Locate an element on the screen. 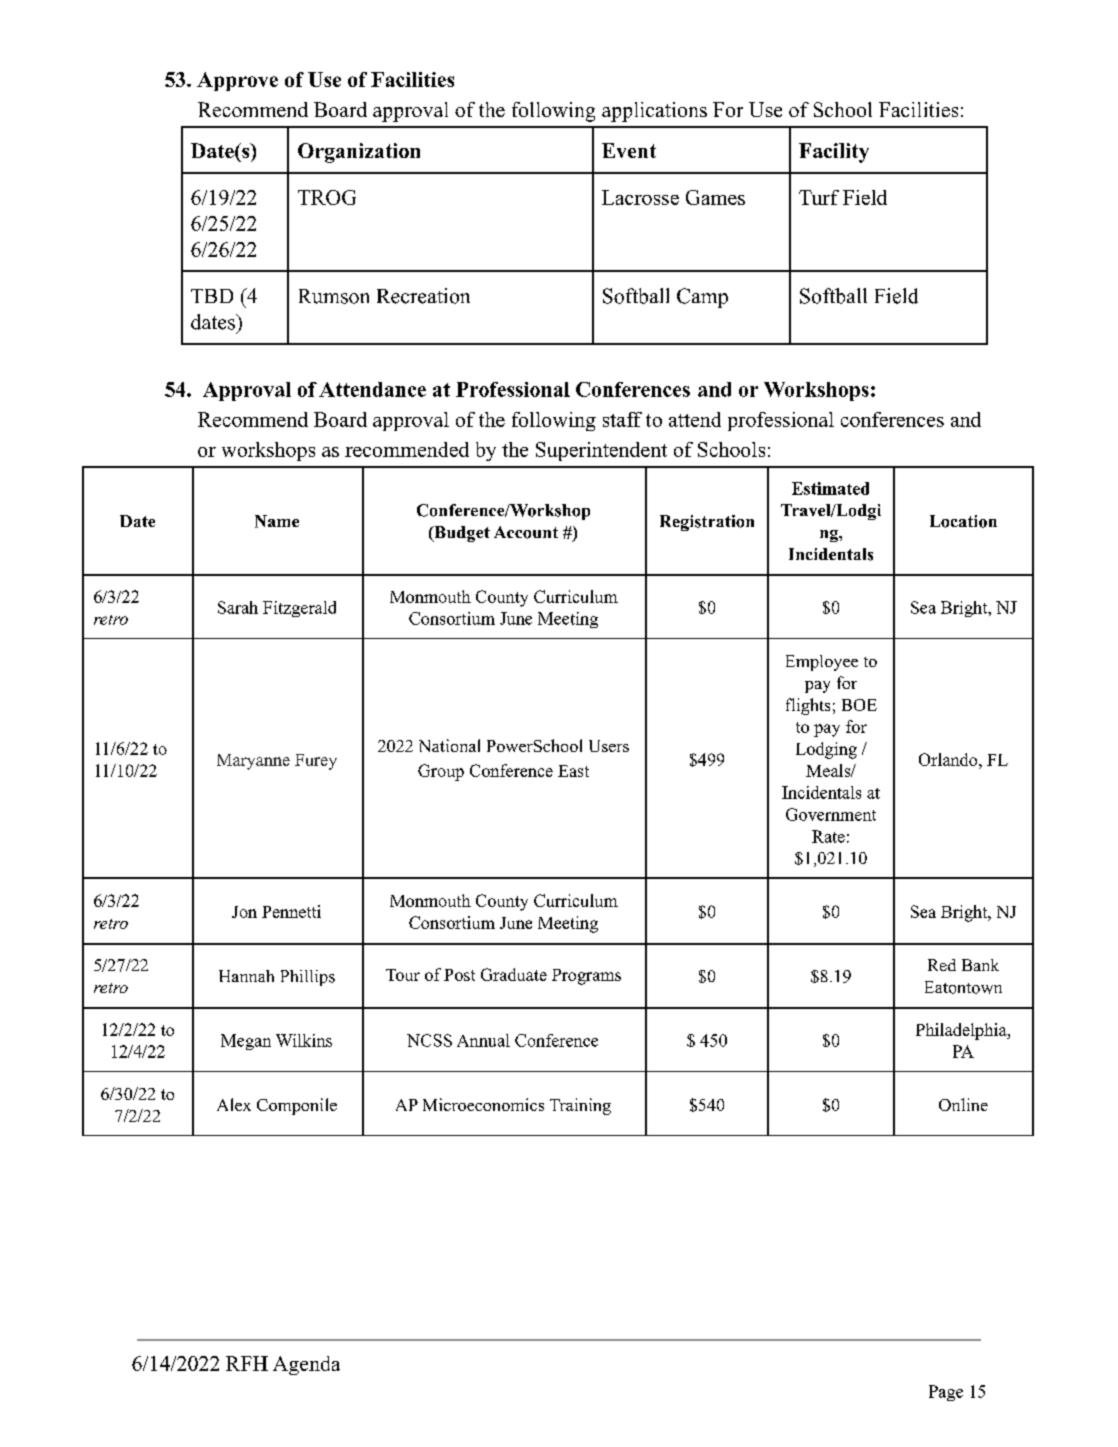  Training is located at coordinates (580, 1106).
